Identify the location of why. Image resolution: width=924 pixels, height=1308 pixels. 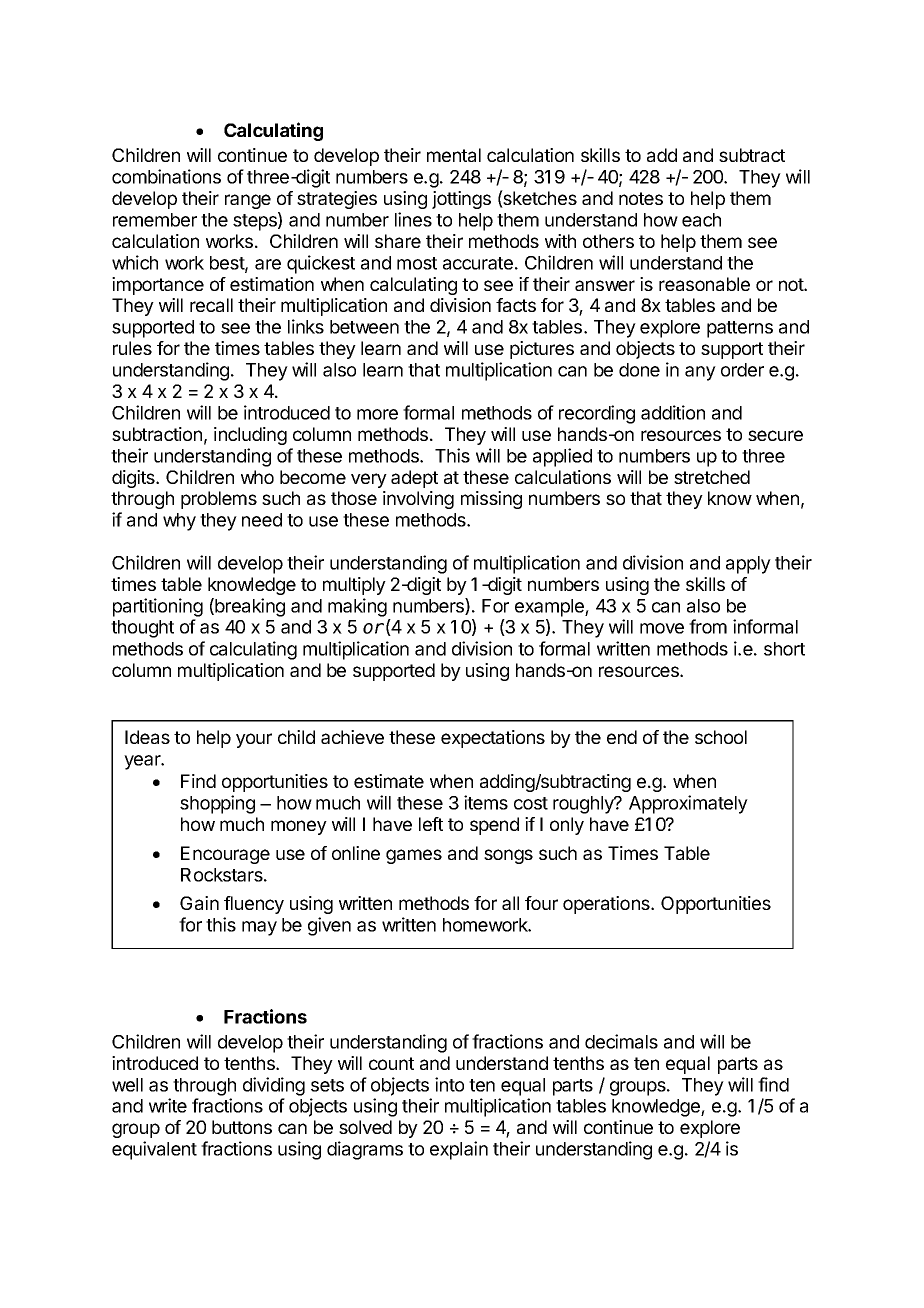
(179, 522).
